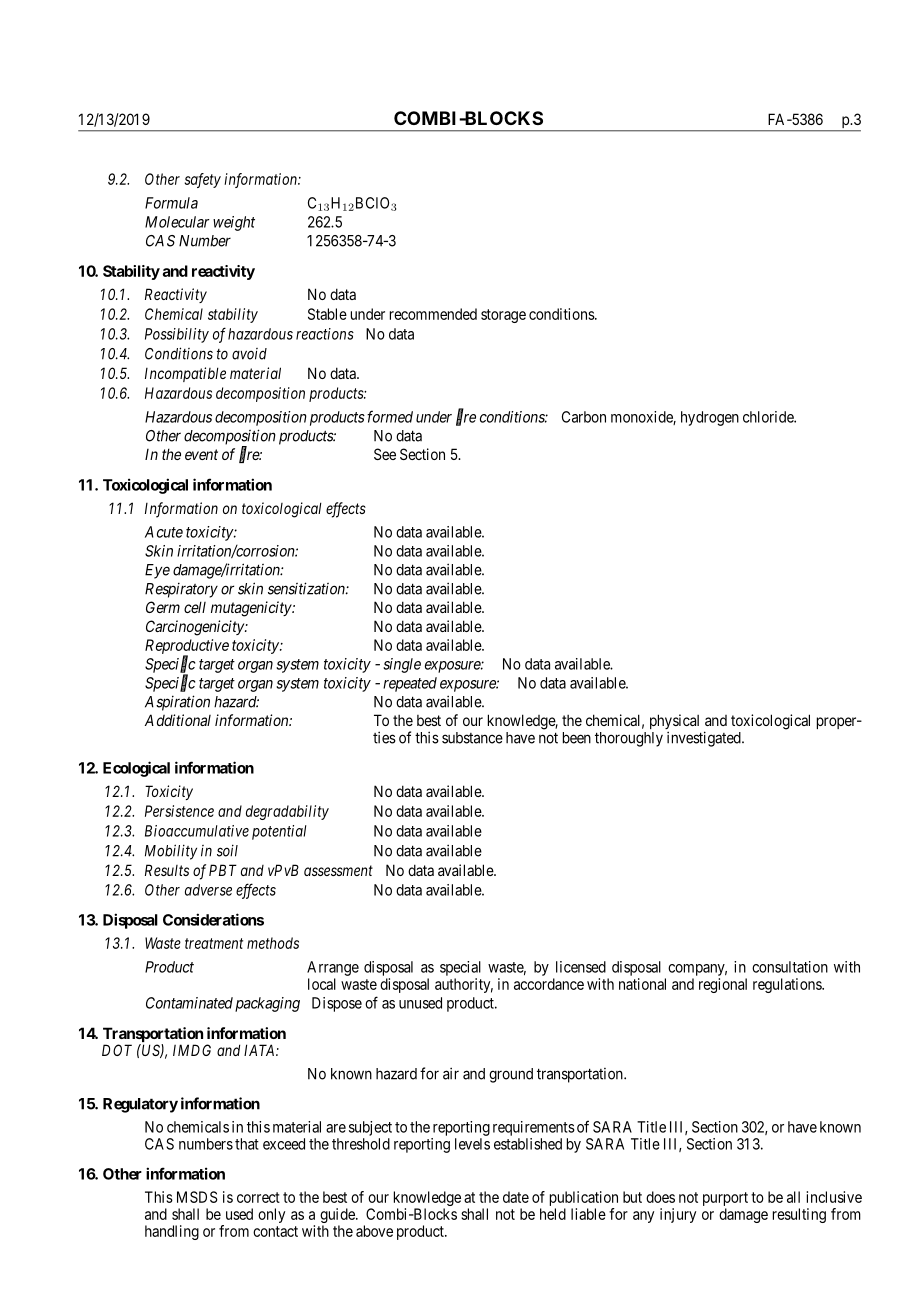 The height and width of the image is (1308, 924). I want to click on hydrogen, so click(710, 418).
